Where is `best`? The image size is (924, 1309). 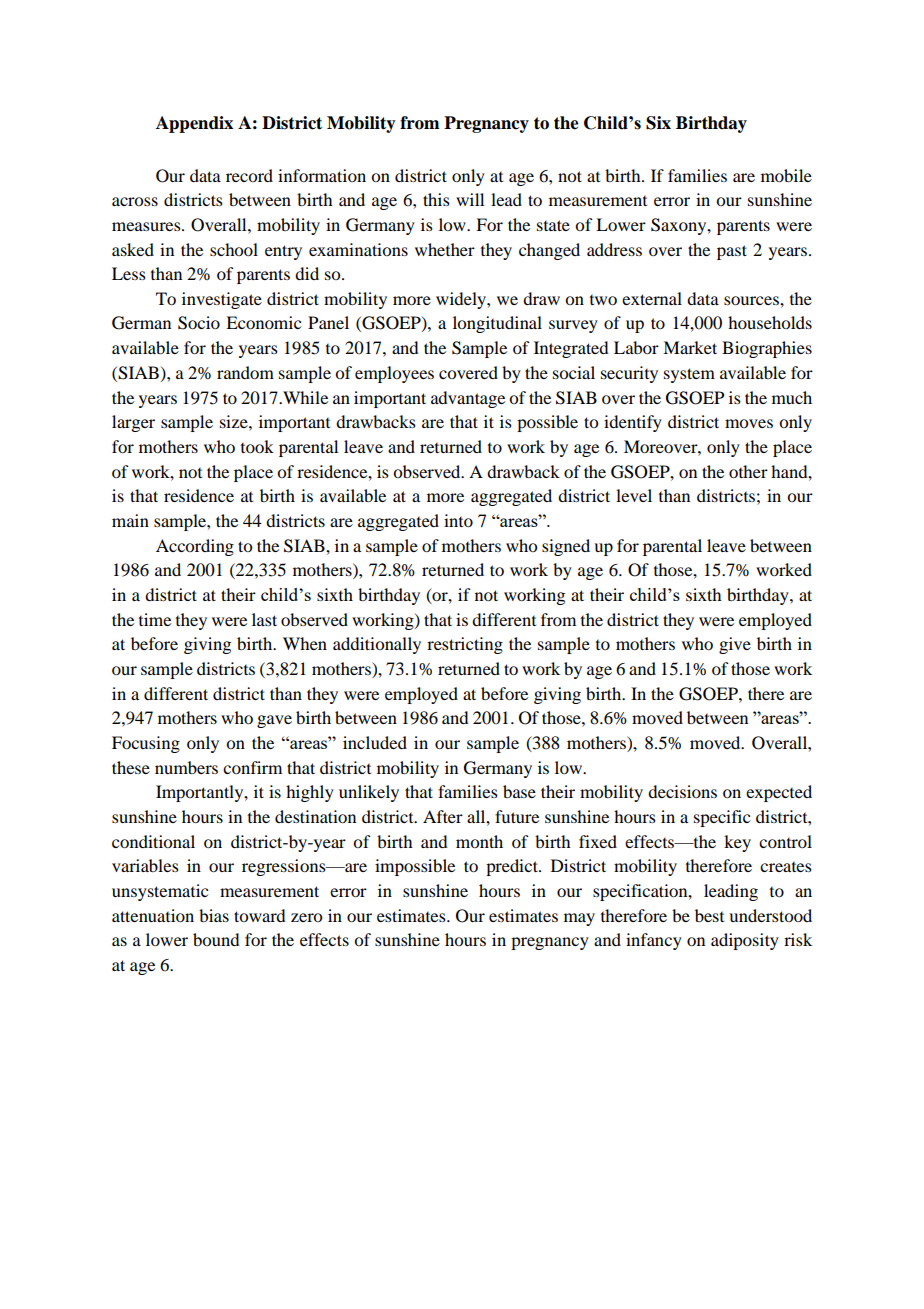 best is located at coordinates (709, 915).
